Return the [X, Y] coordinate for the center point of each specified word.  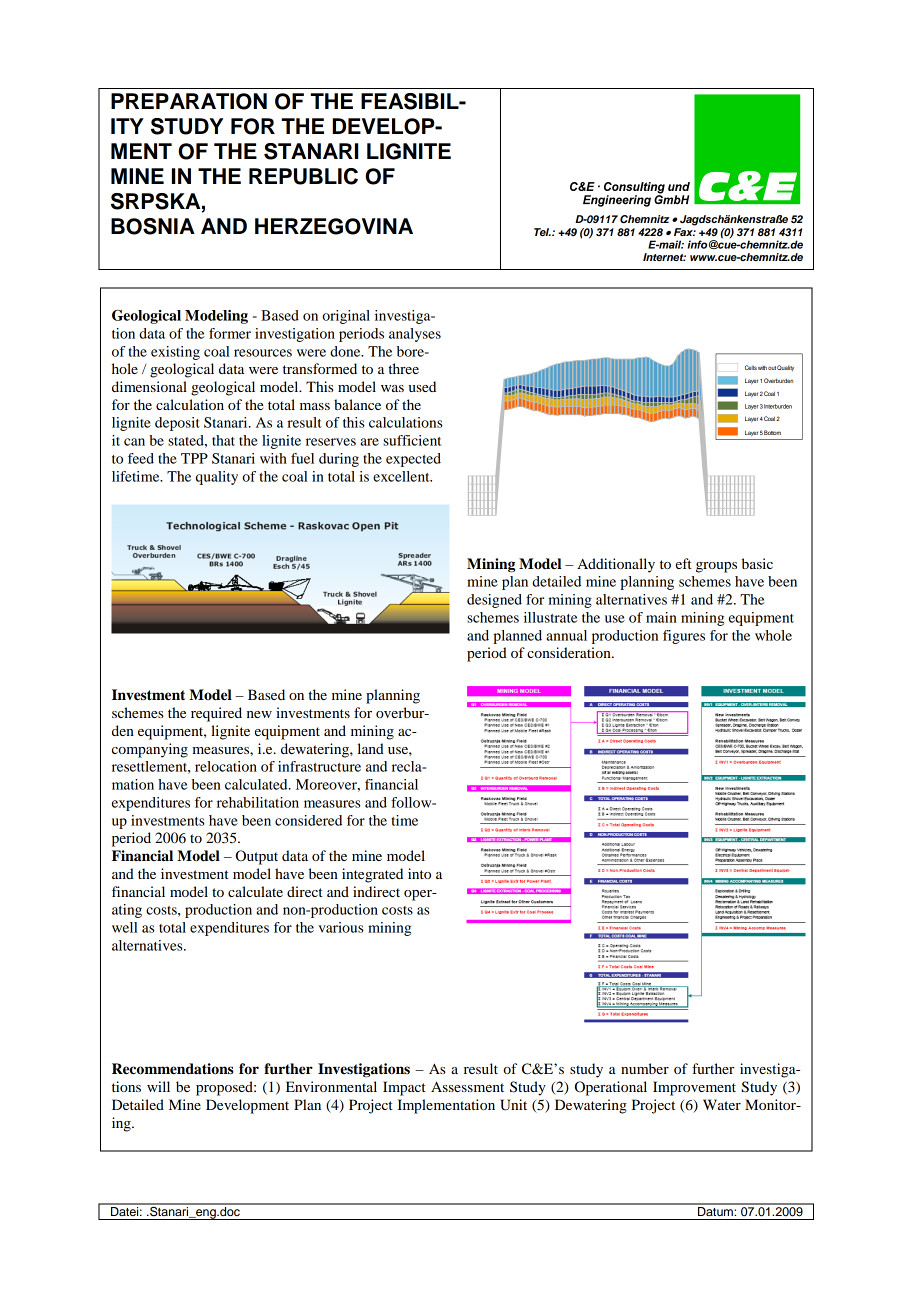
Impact [404, 1088]
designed [494, 601]
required [216, 714]
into [419, 873]
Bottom [772, 432]
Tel [542, 232]
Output [257, 857]
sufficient [412, 440]
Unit [513, 1105]
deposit [177, 424]
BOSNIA [153, 226]
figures [684, 637]
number [645, 1068]
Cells [751, 367]
